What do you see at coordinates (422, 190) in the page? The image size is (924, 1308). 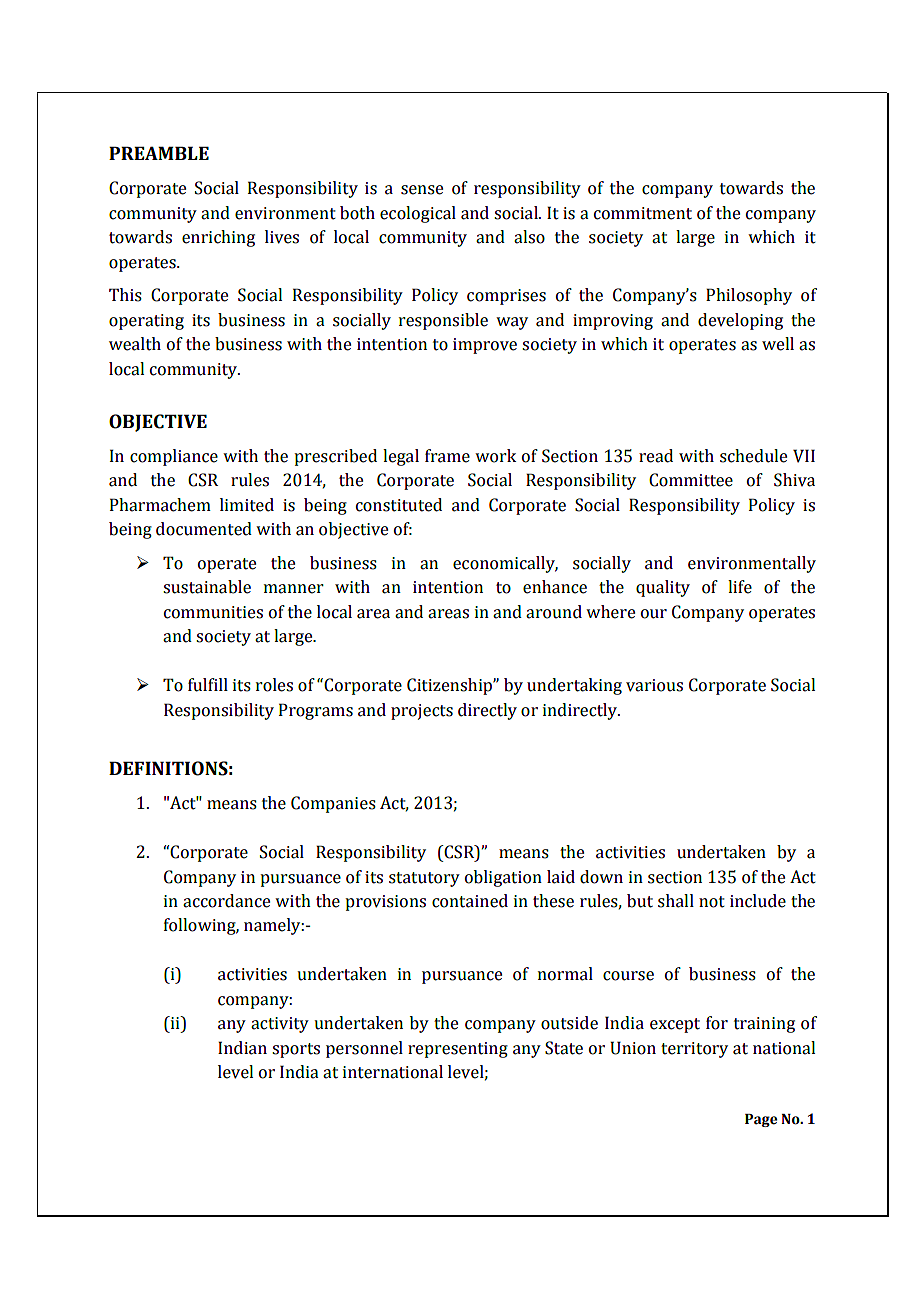 I see `sense` at bounding box center [422, 190].
